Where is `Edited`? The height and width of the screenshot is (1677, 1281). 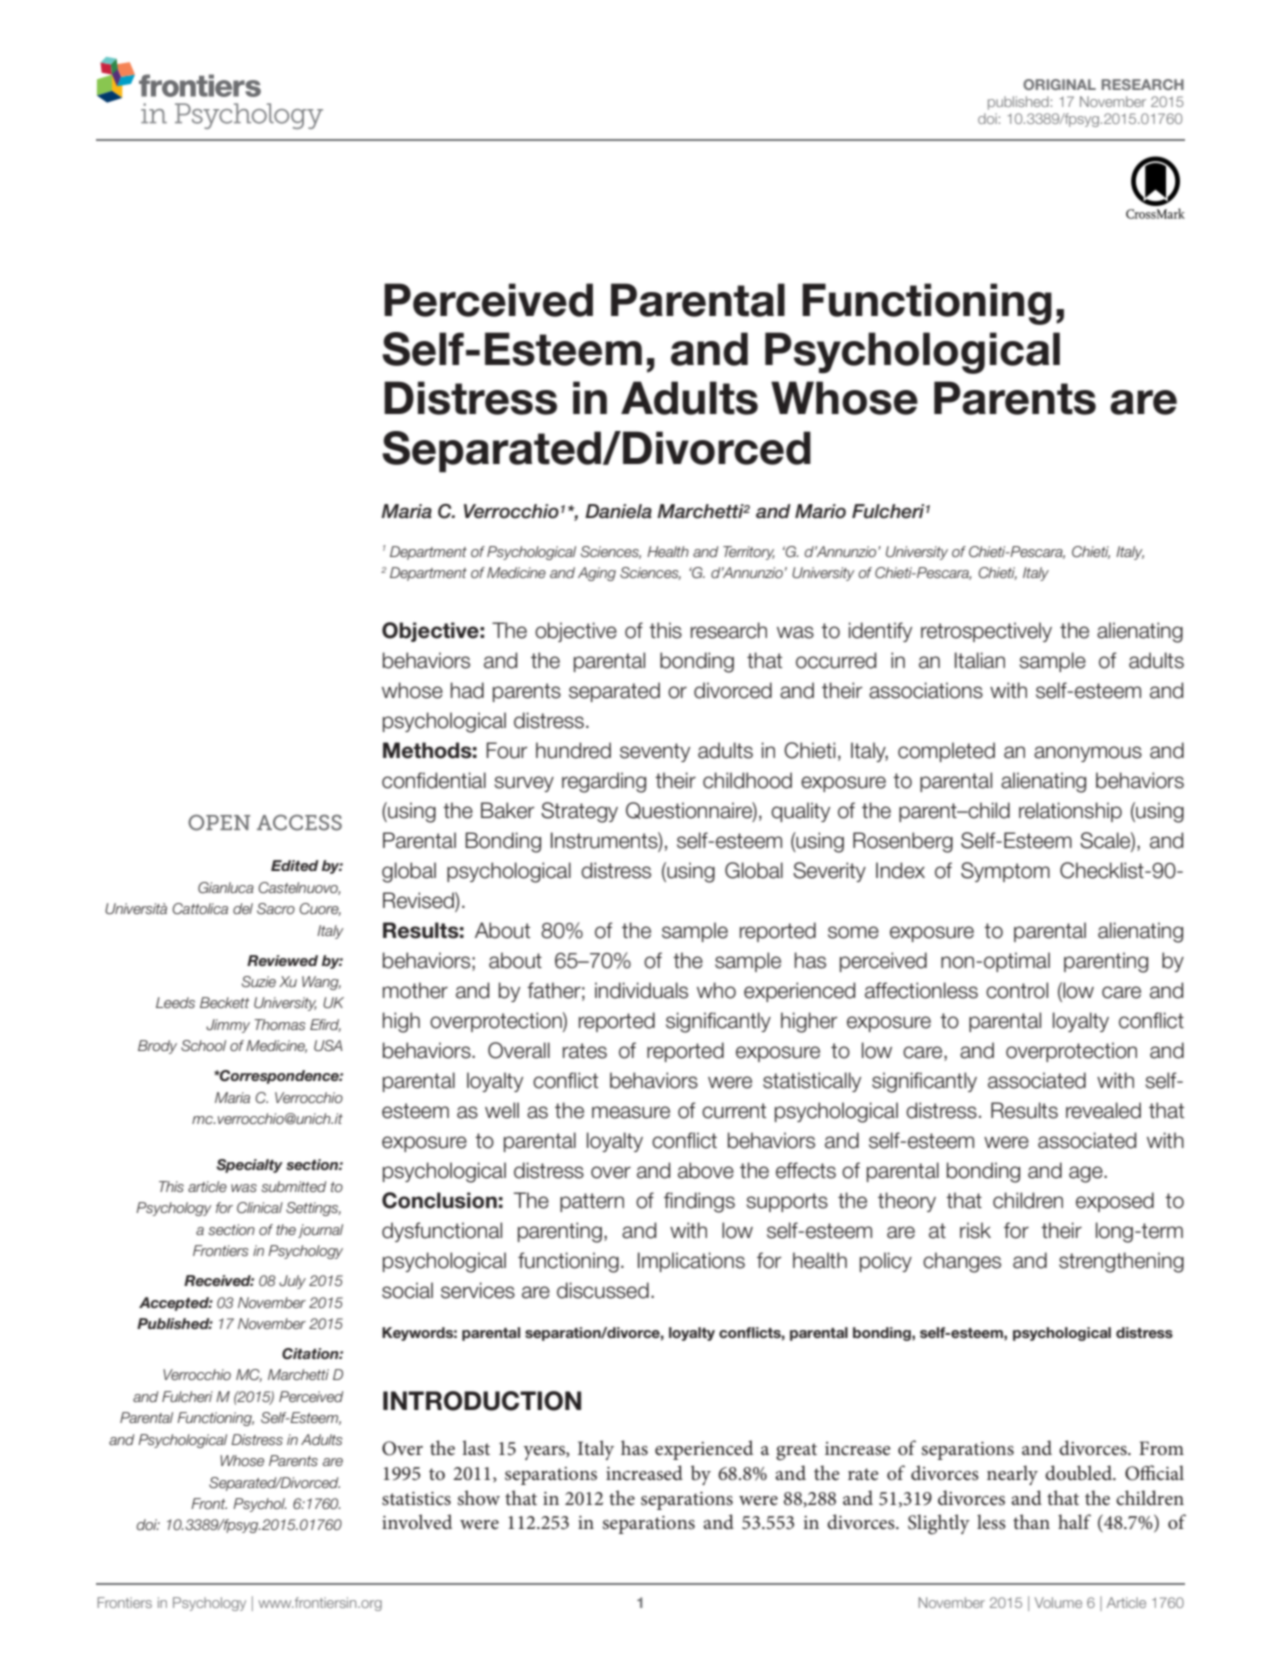
Edited is located at coordinates (295, 865).
